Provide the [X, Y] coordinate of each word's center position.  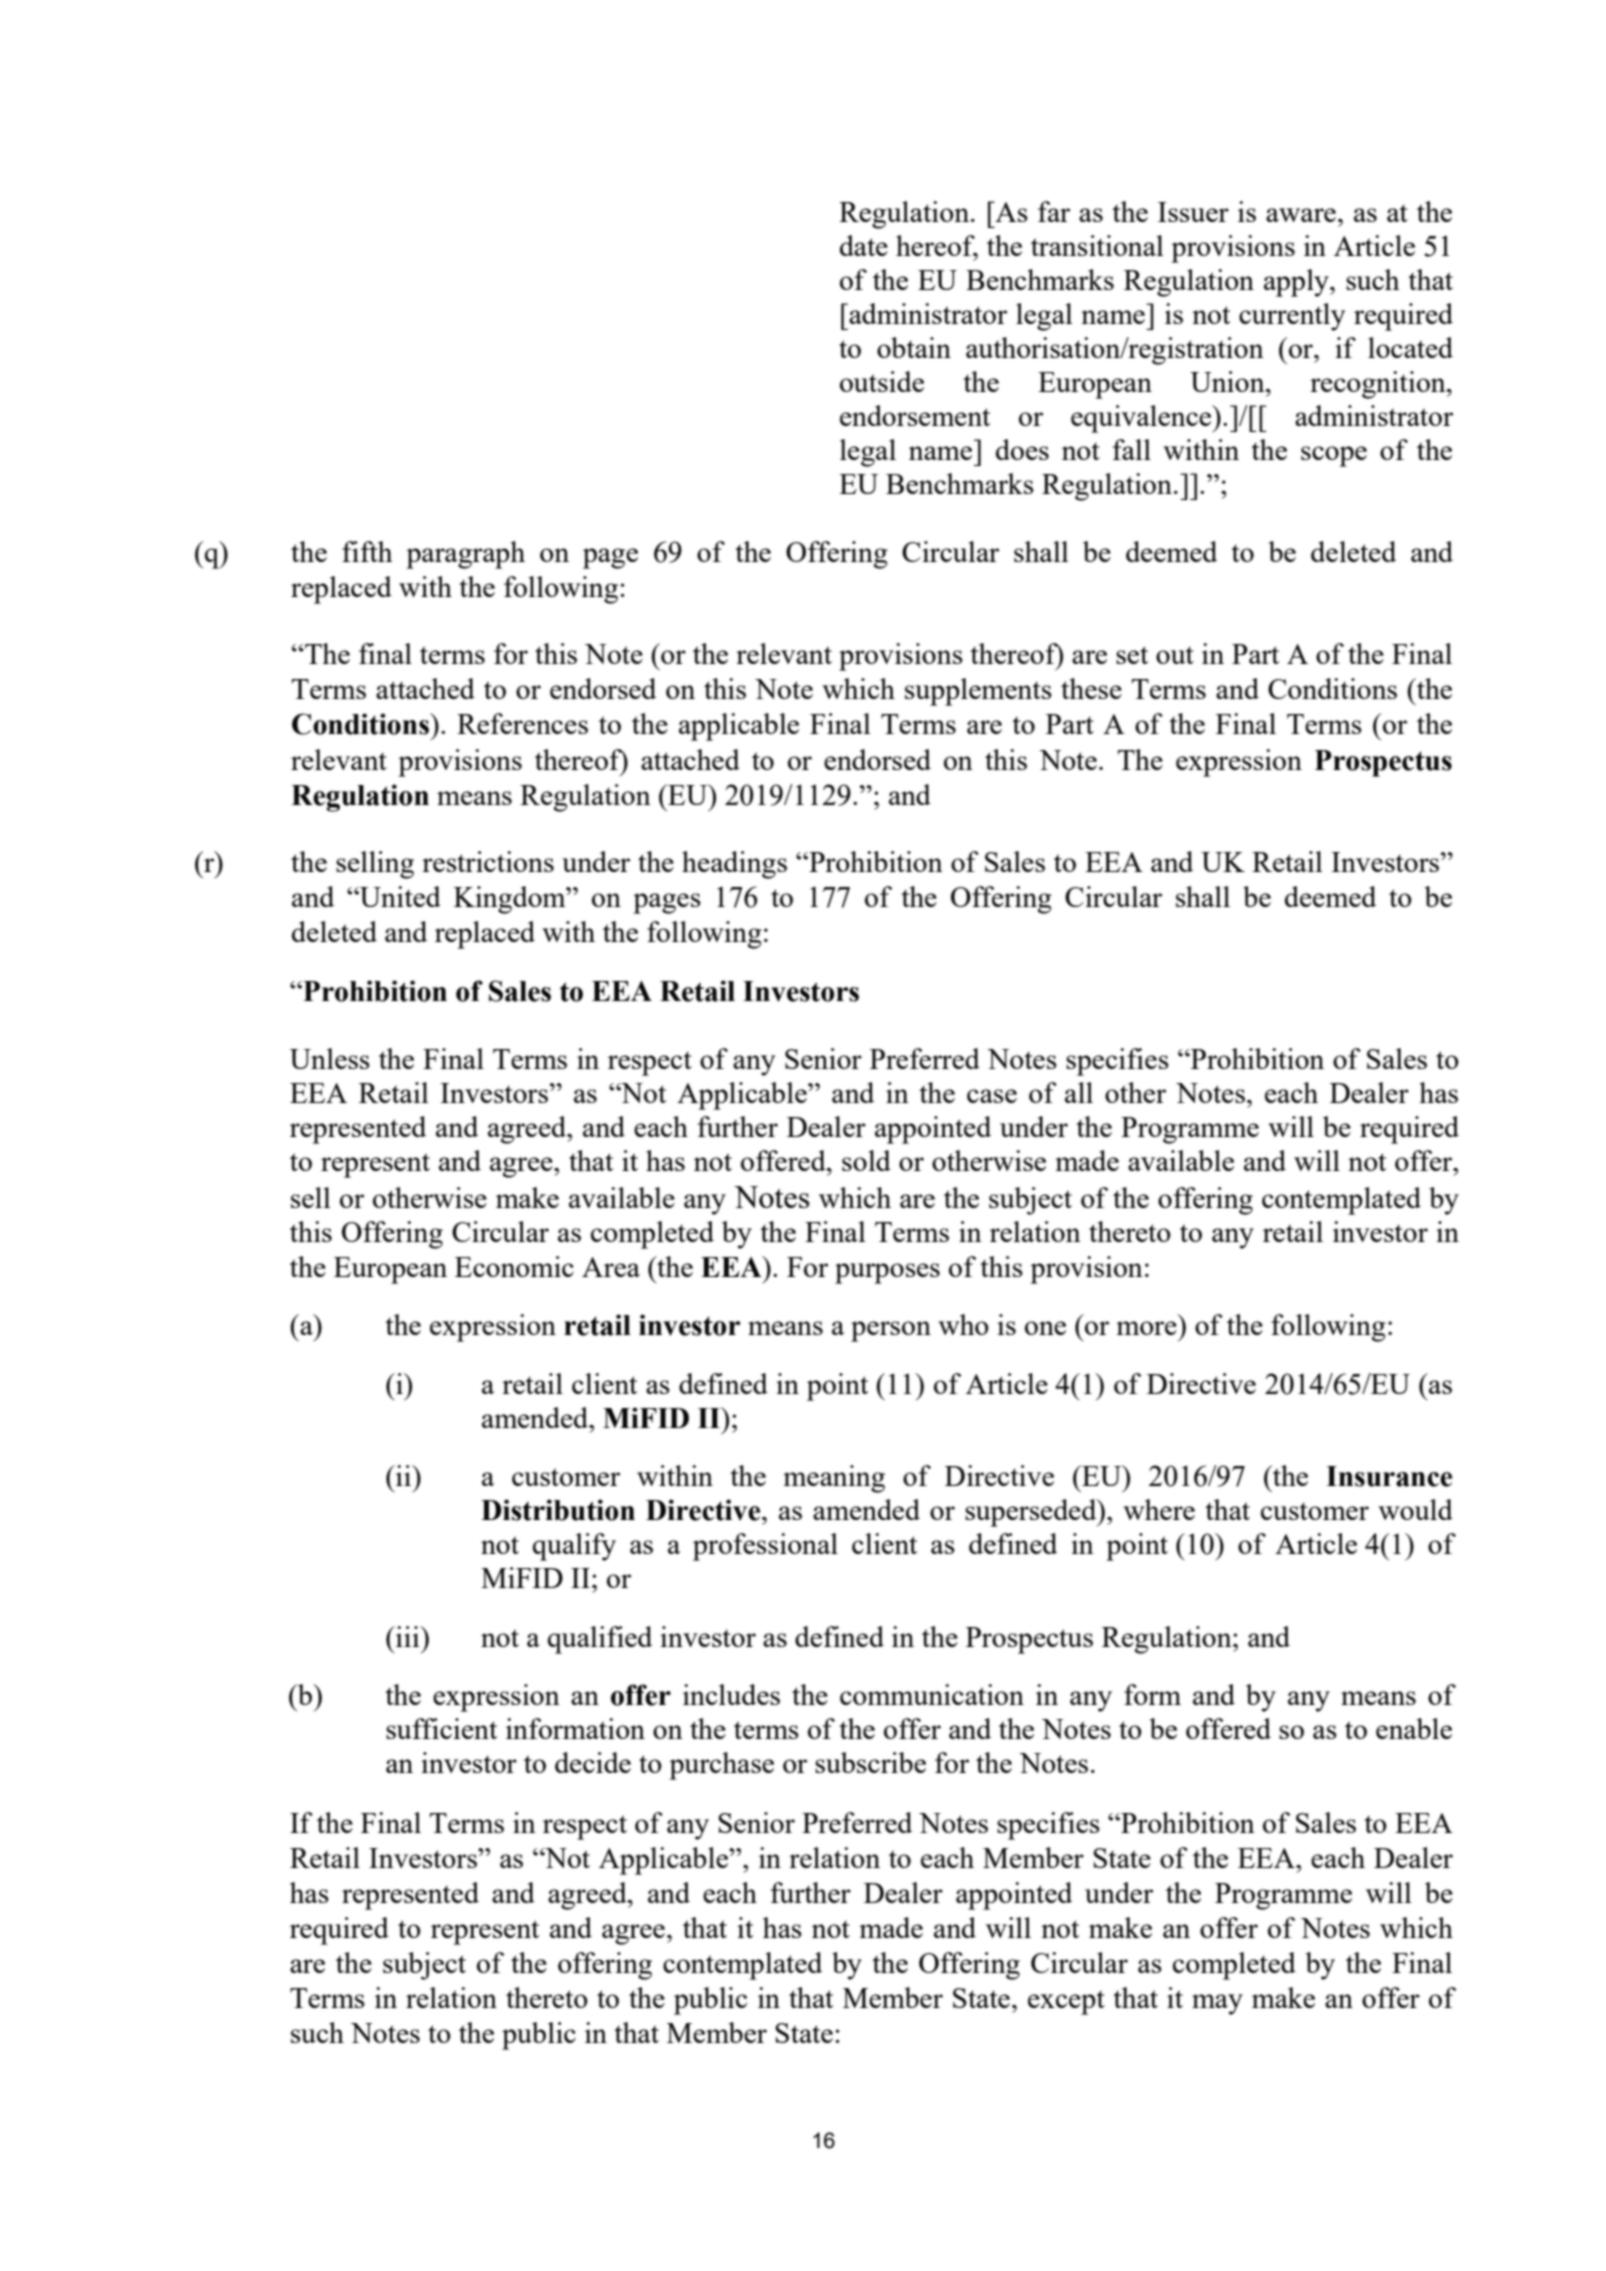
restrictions [488, 861]
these [1091, 688]
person [891, 1331]
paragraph [465, 555]
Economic [514, 1266]
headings [734, 865]
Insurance [1389, 1476]
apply [1297, 283]
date [864, 245]
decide [593, 1762]
